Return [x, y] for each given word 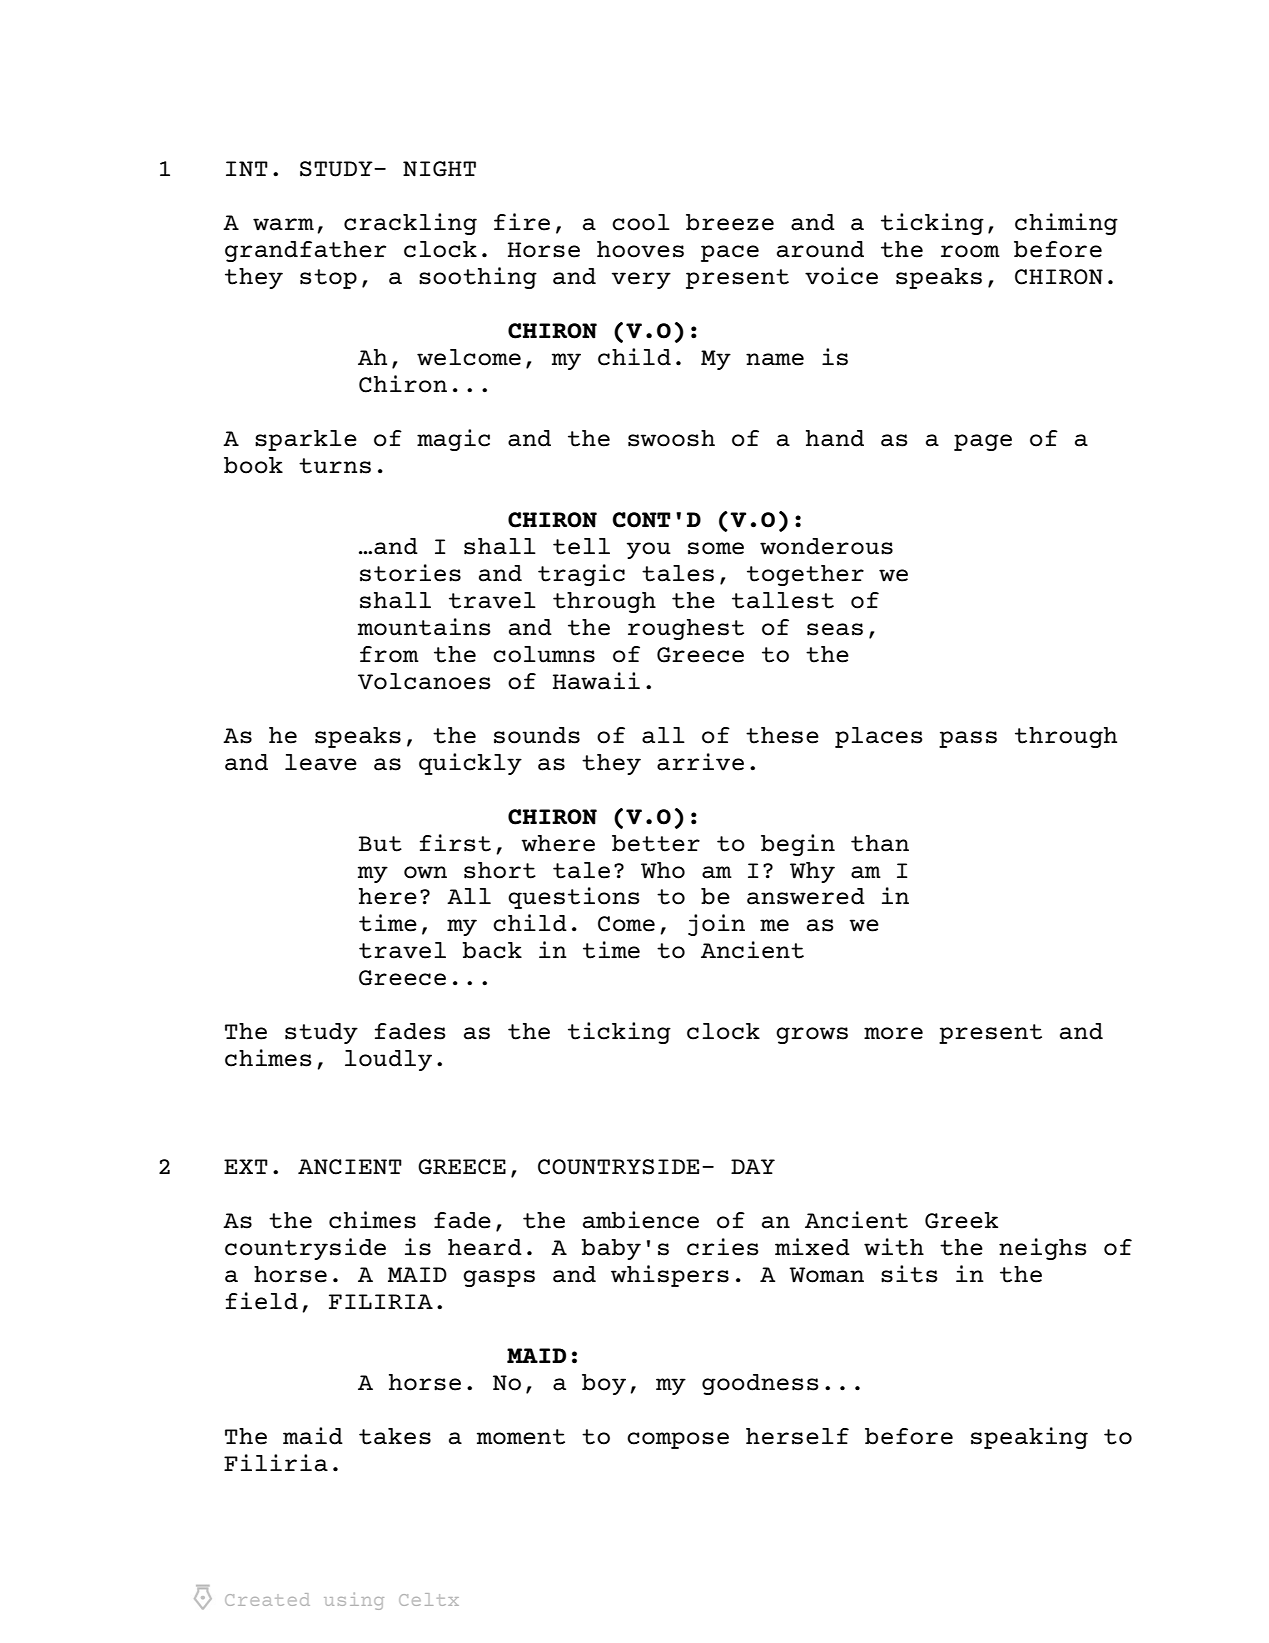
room [970, 251]
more [893, 1033]
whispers [670, 1276]
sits [909, 1274]
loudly [388, 1060]
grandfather [305, 251]
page [983, 442]
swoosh [671, 438]
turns [335, 466]
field [262, 1301]
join [716, 925]
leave [321, 762]
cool [641, 222]
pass [968, 739]
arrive [700, 762]
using [354, 1601]
